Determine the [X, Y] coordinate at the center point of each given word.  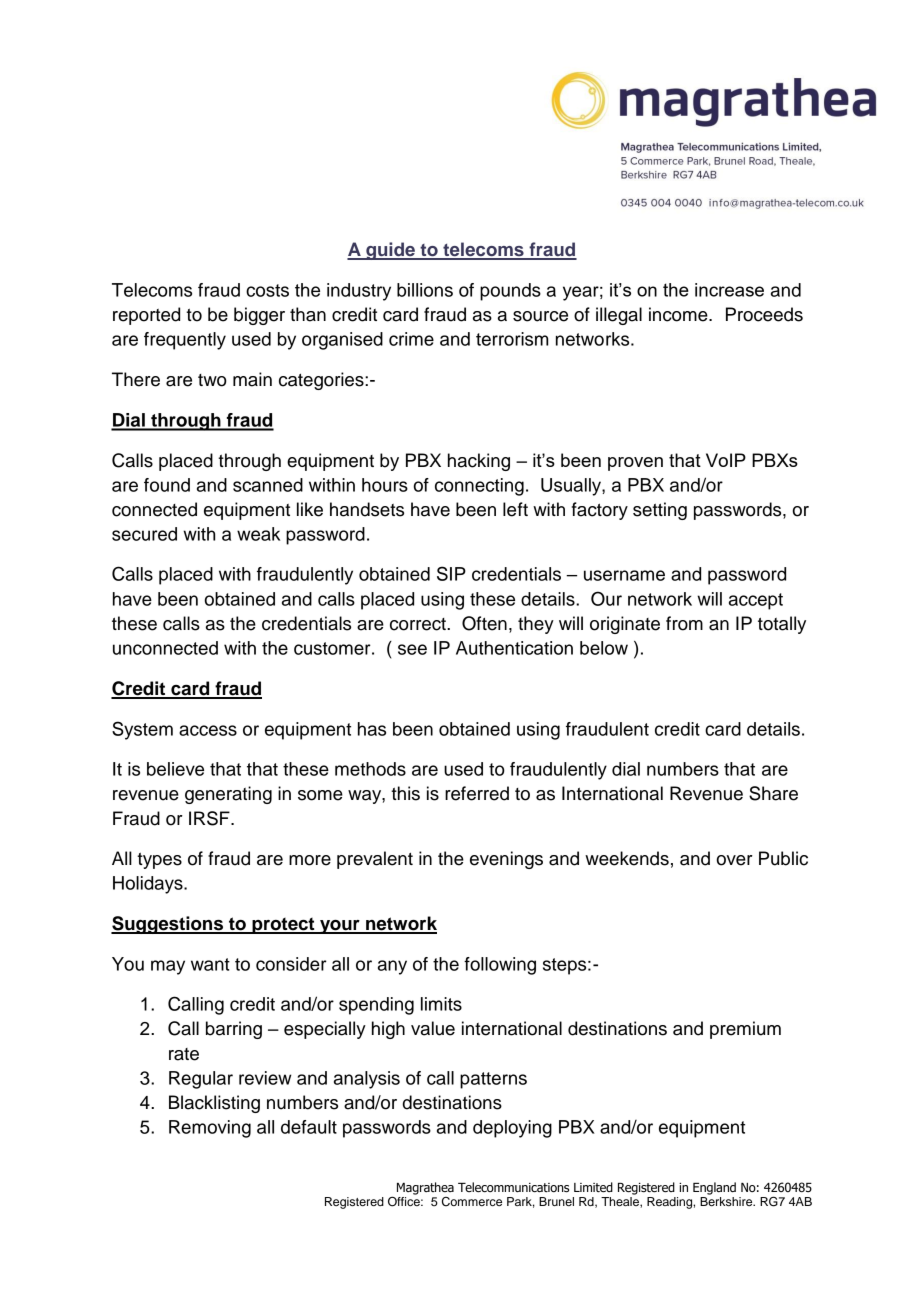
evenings [506, 860]
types [159, 861]
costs [267, 290]
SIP [451, 573]
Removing [210, 1129]
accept [756, 601]
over [735, 860]
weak [258, 534]
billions [425, 290]
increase [729, 290]
